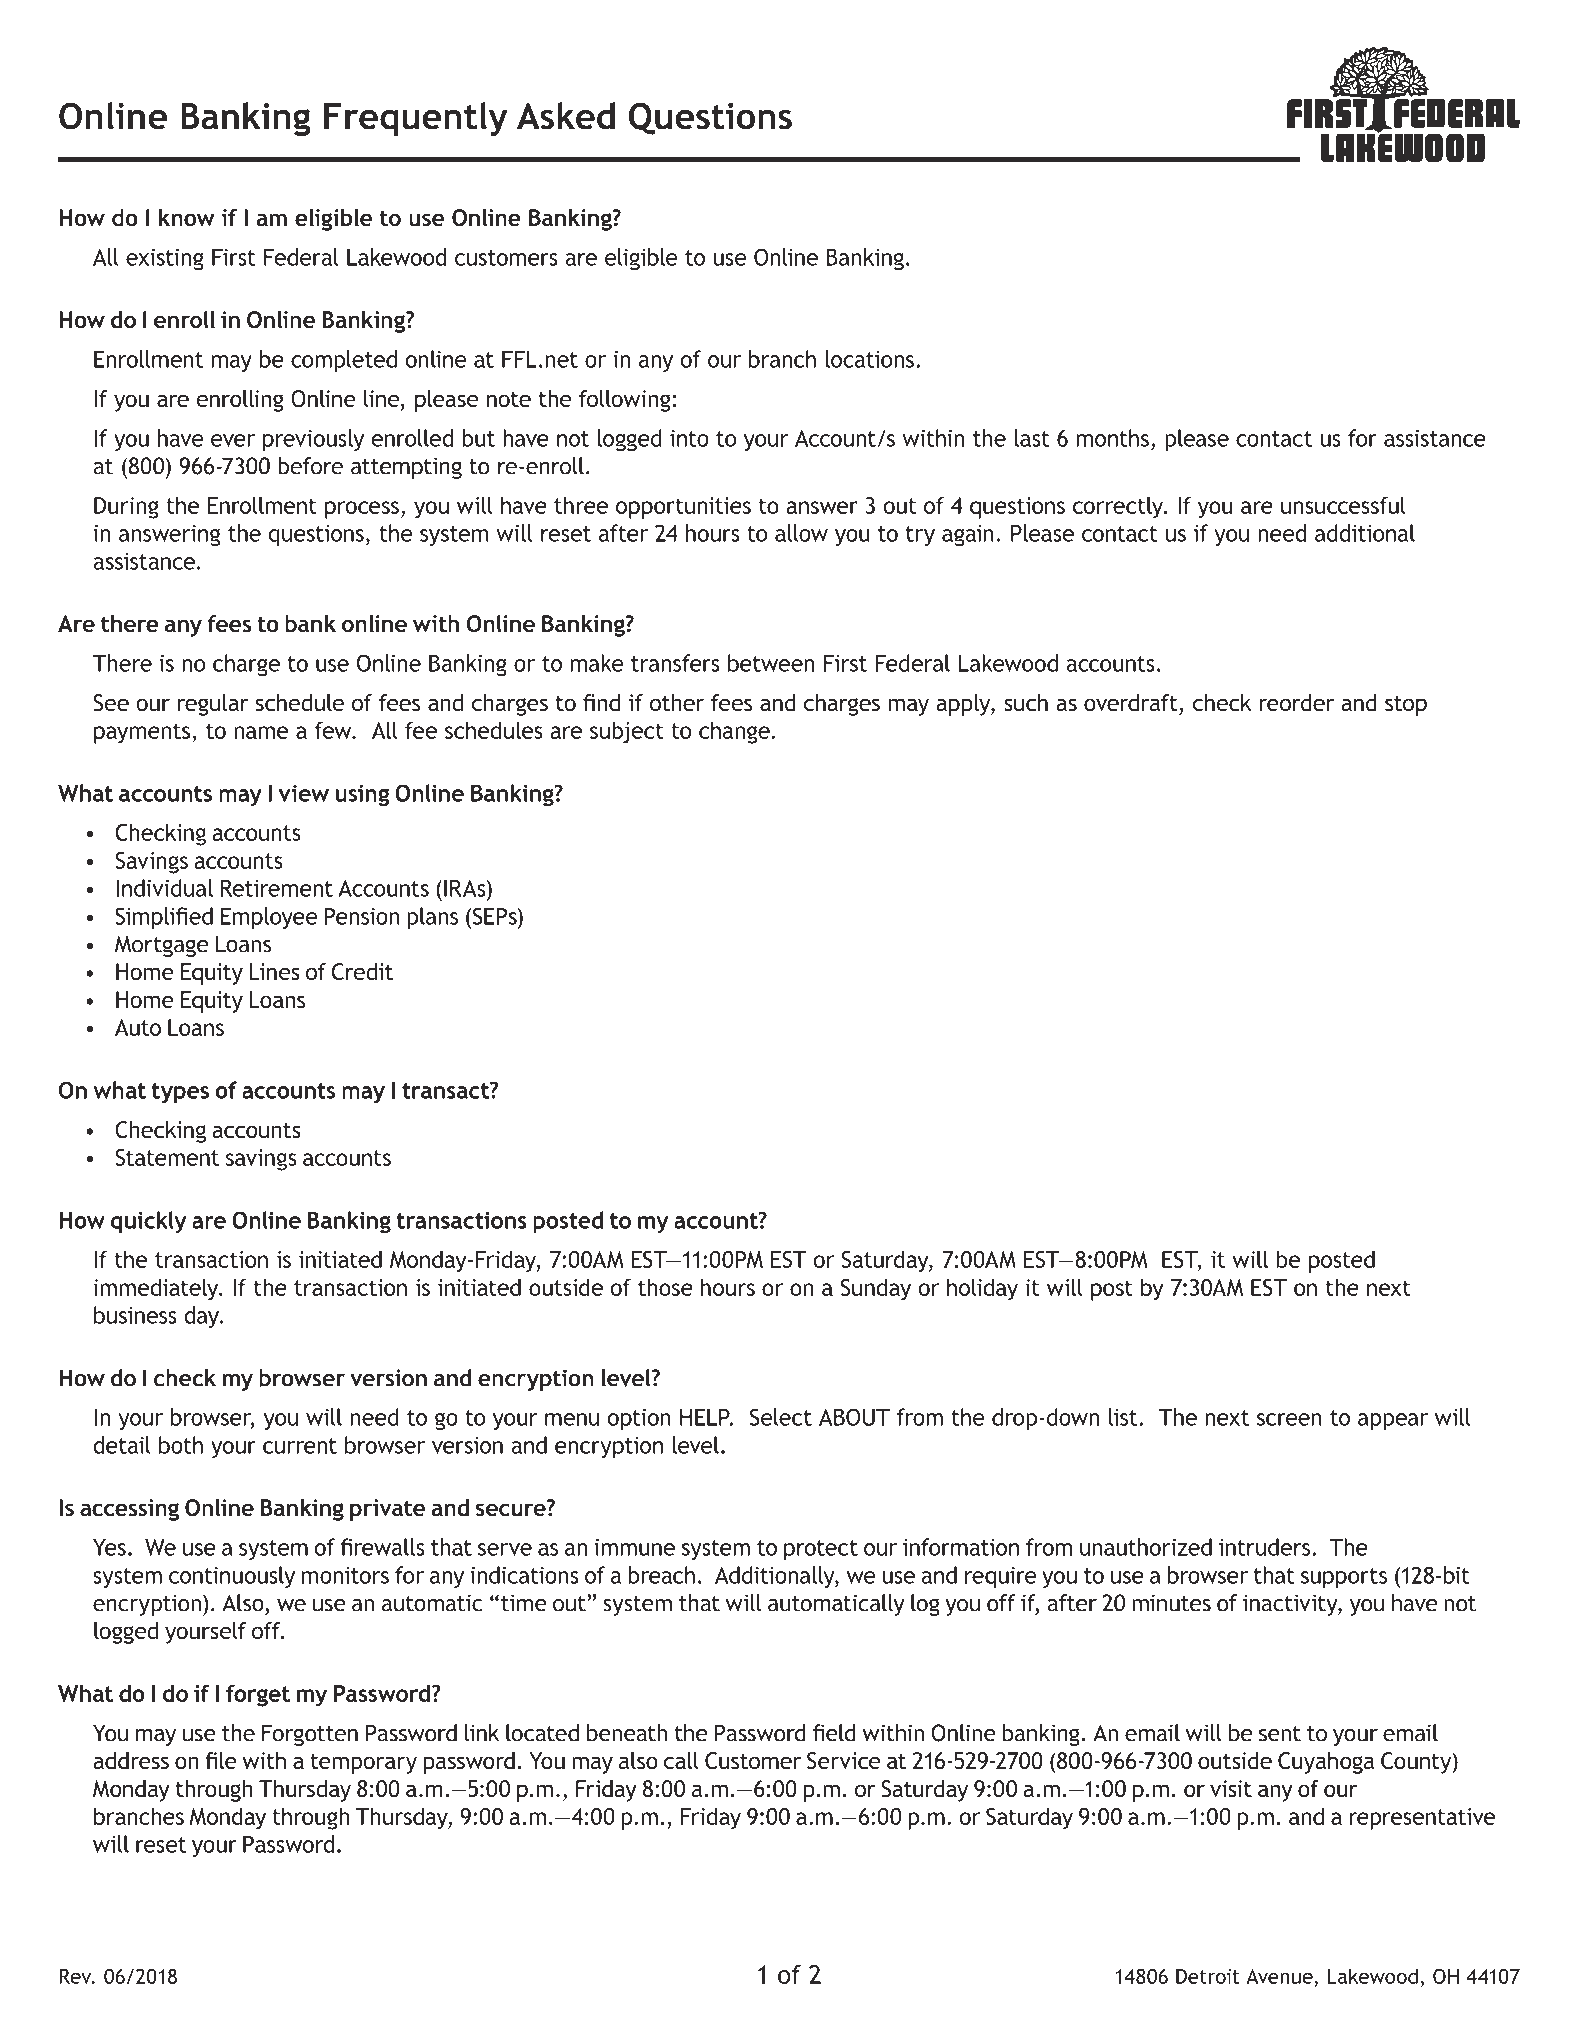  What do you see at coordinates (1112, 438) in the screenshot?
I see `months` at bounding box center [1112, 438].
